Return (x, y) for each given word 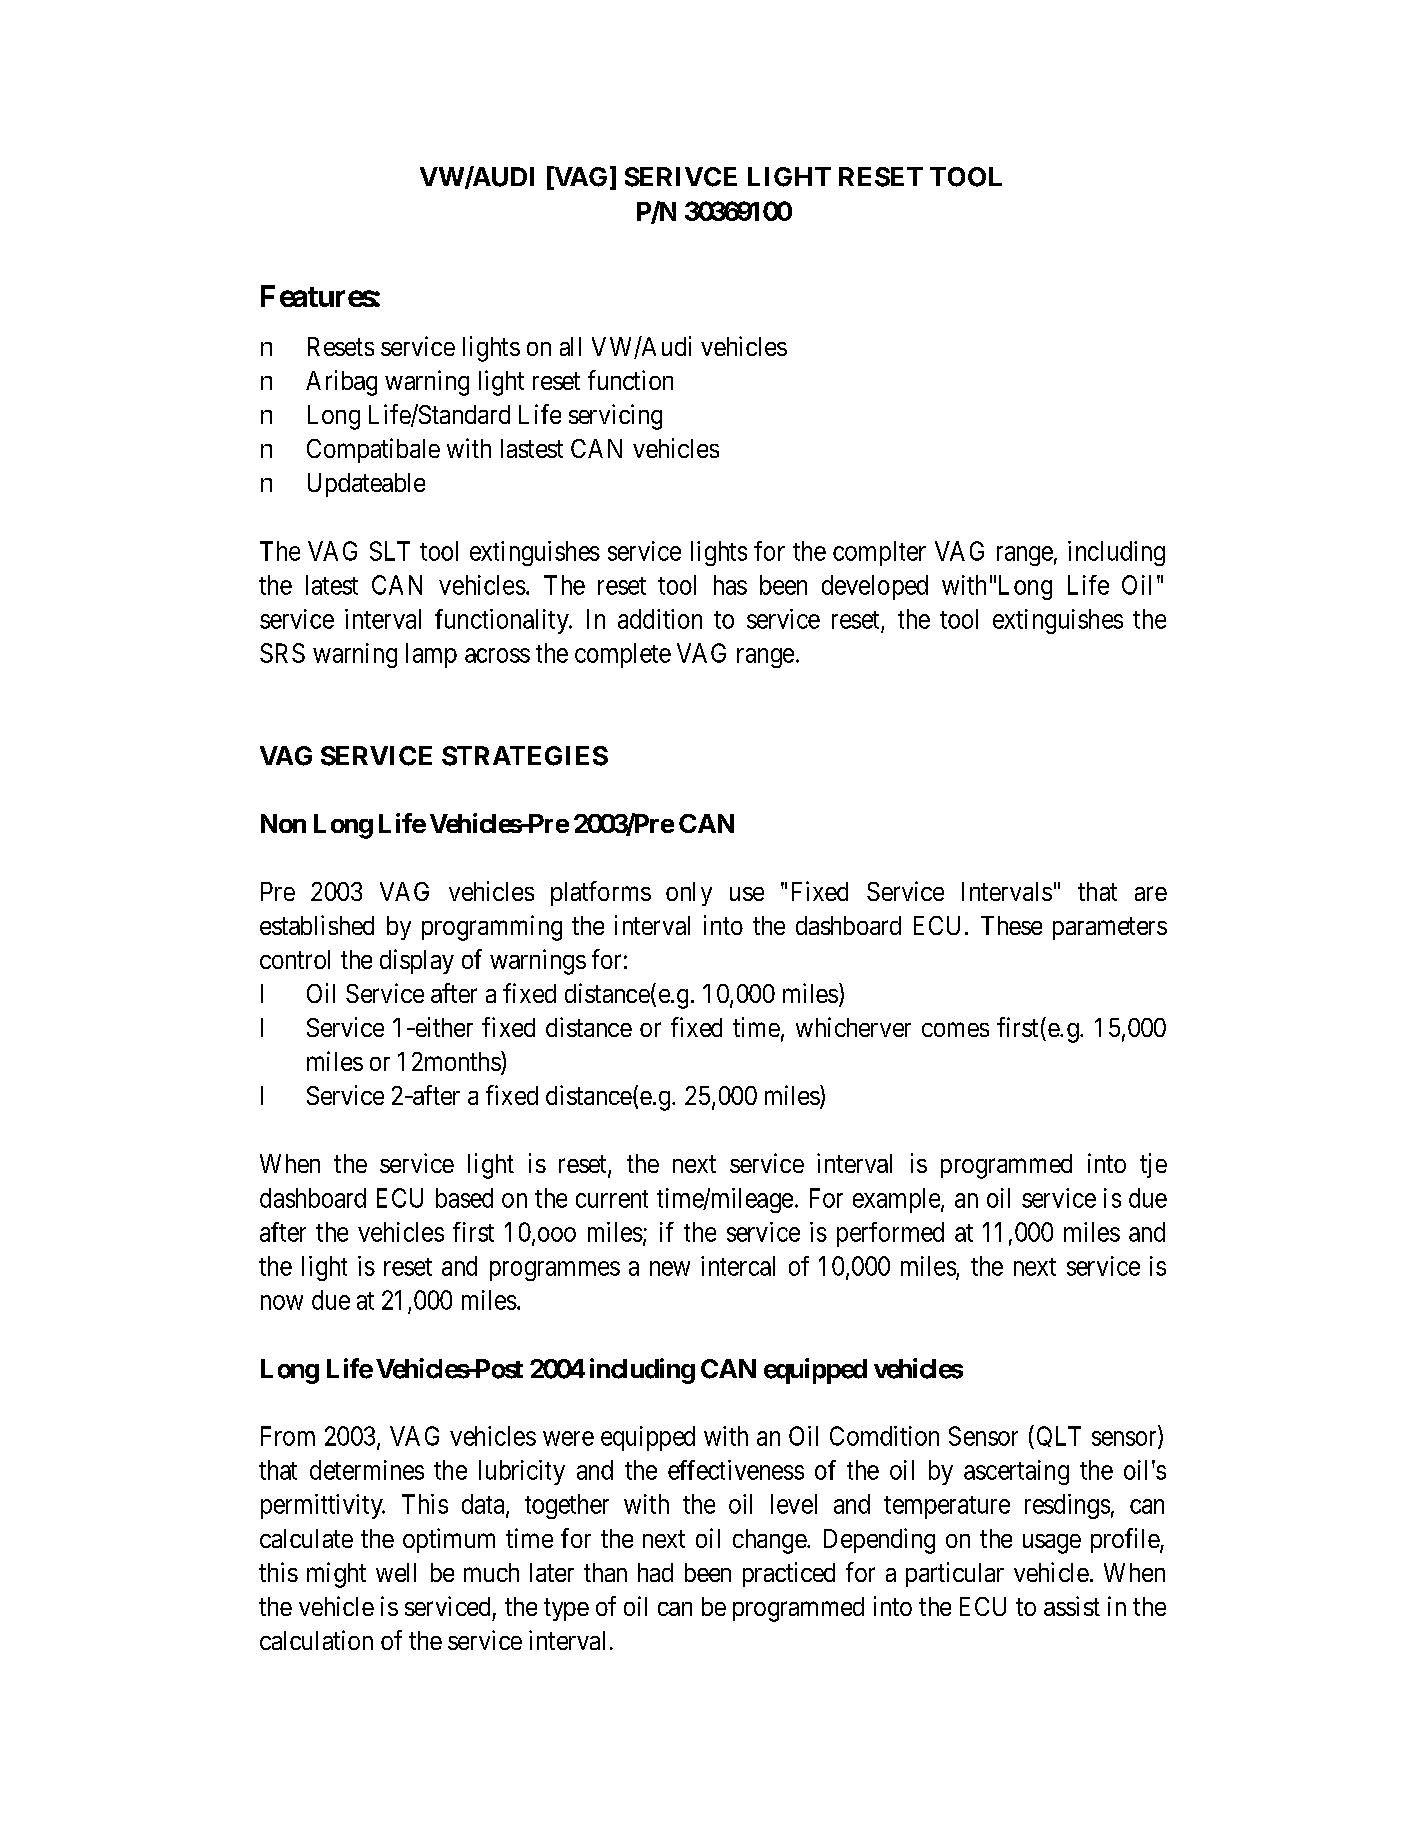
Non (283, 823)
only (689, 894)
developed (875, 587)
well (396, 1572)
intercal (738, 1266)
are (1151, 894)
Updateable (366, 485)
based (464, 1198)
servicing (615, 417)
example (896, 1200)
